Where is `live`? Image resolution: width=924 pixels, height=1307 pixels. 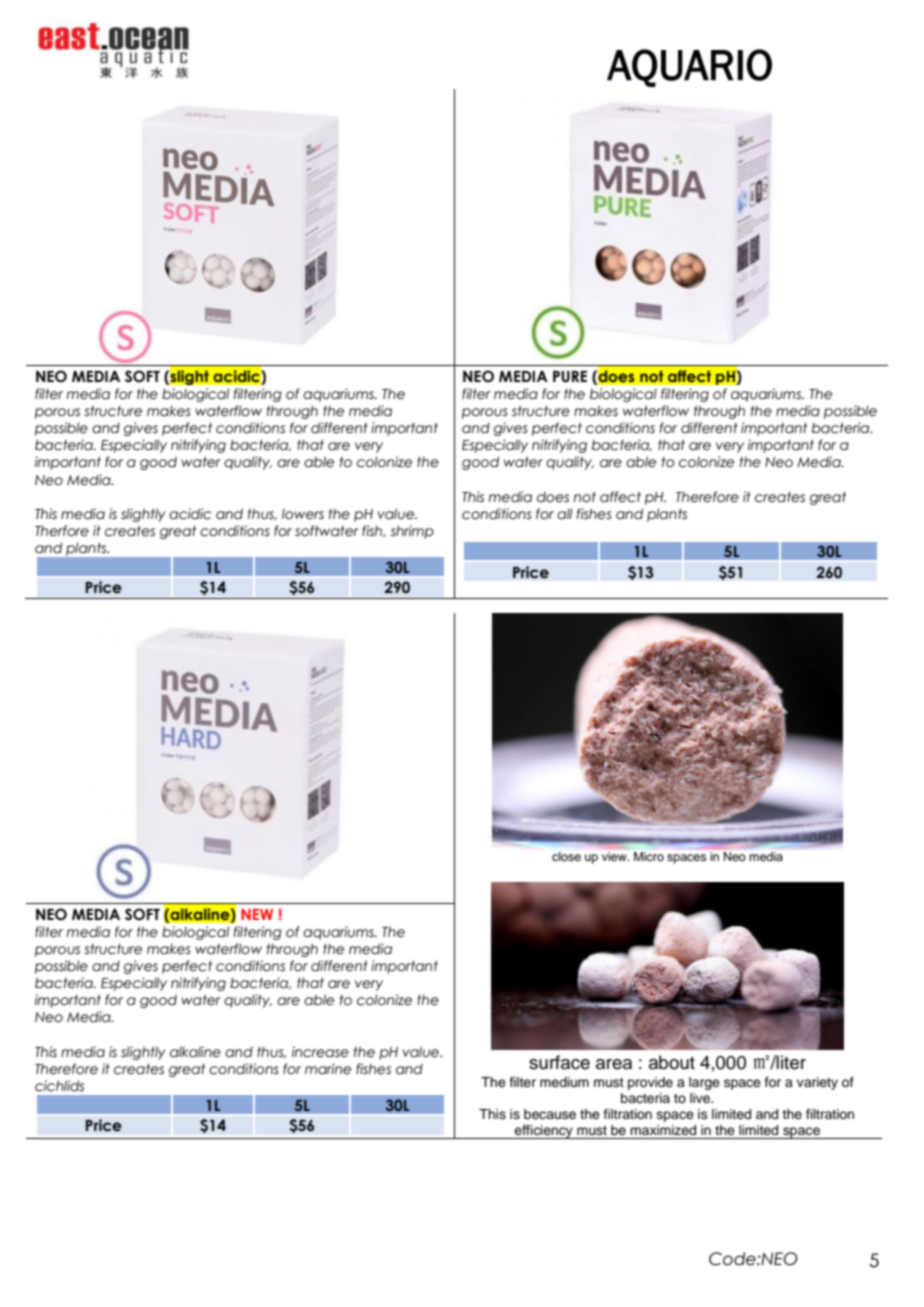
live is located at coordinates (701, 1098).
